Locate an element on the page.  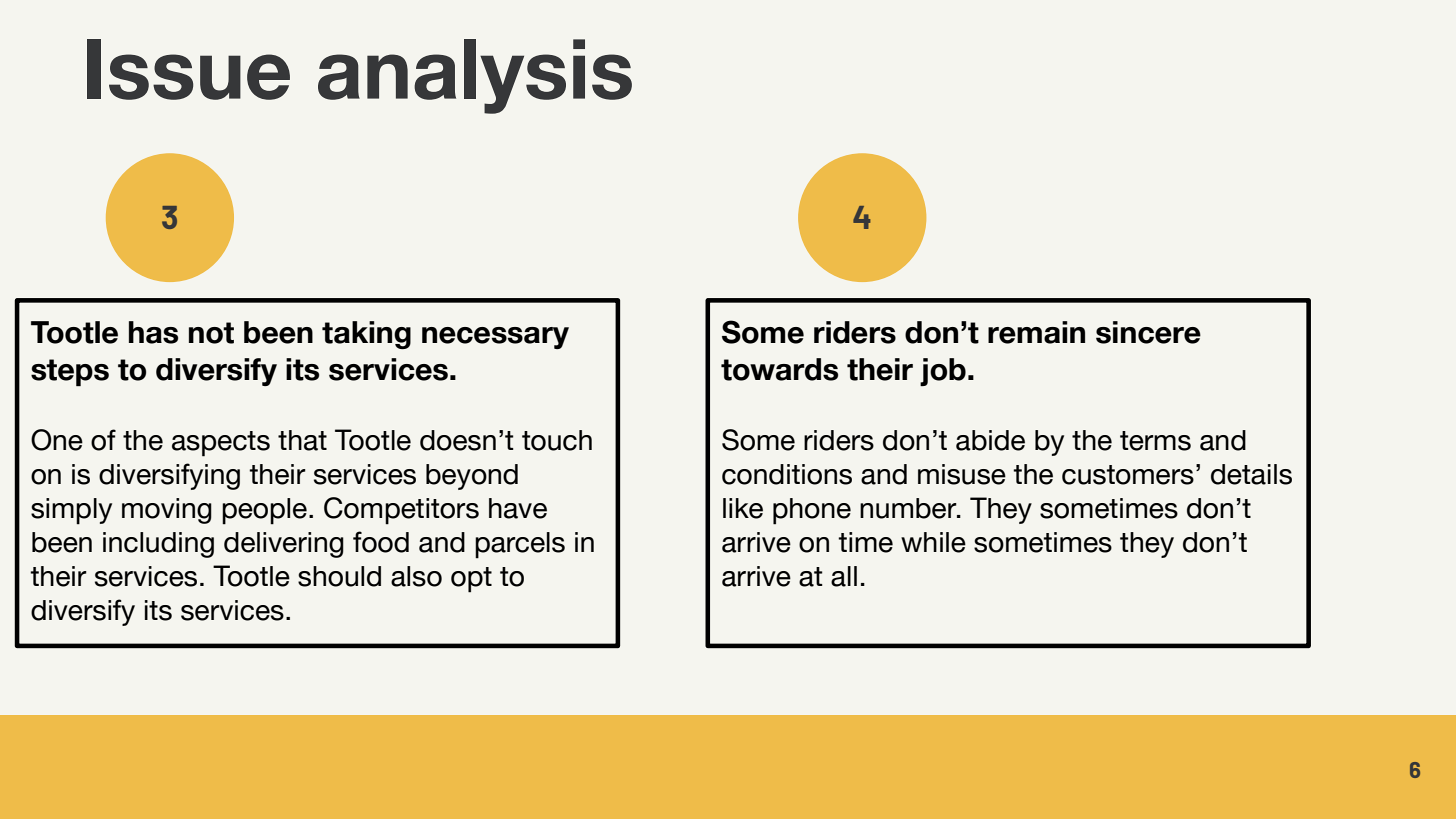
sincere is located at coordinates (1148, 332).
